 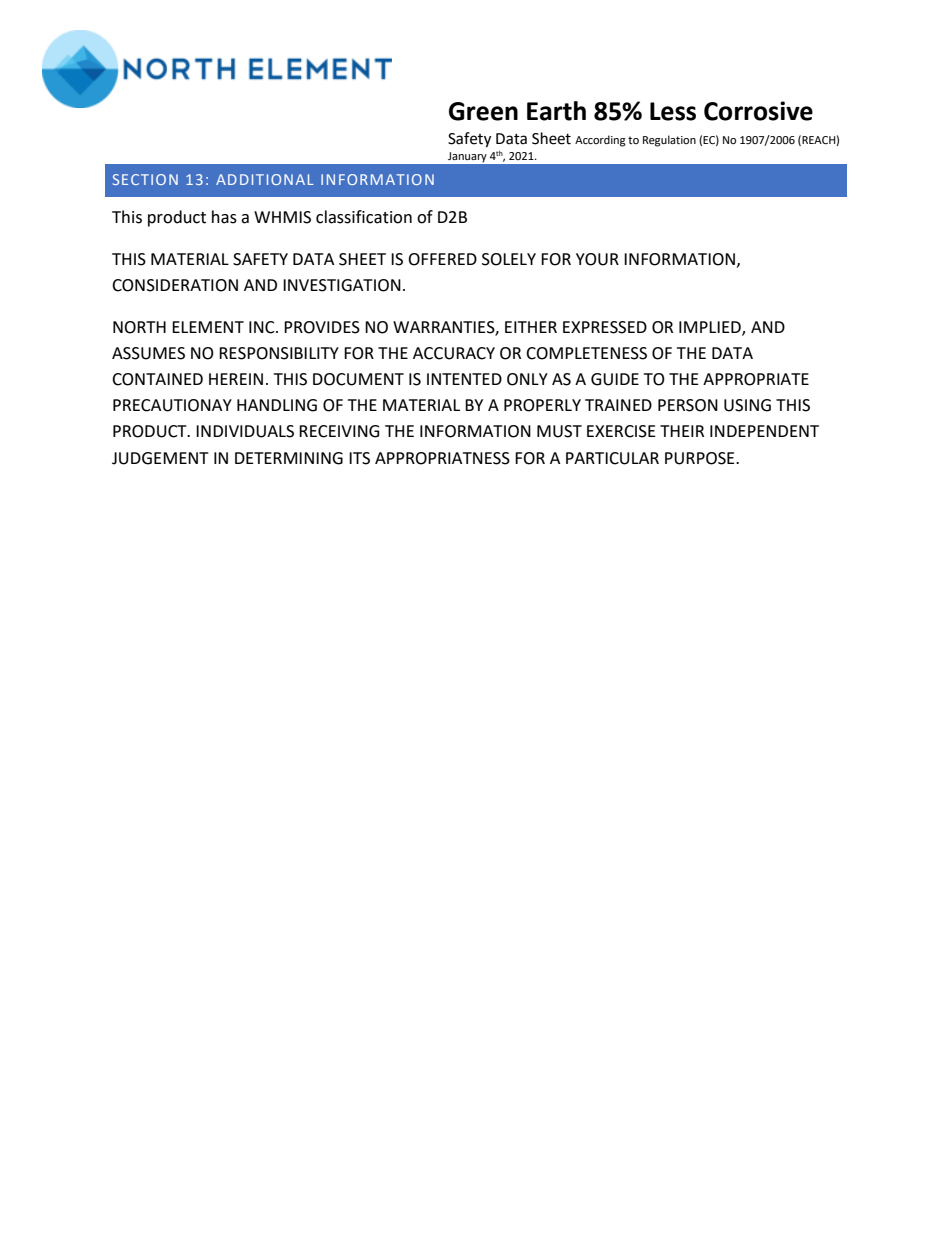 I want to click on ELEMENT, so click(x=208, y=327).
